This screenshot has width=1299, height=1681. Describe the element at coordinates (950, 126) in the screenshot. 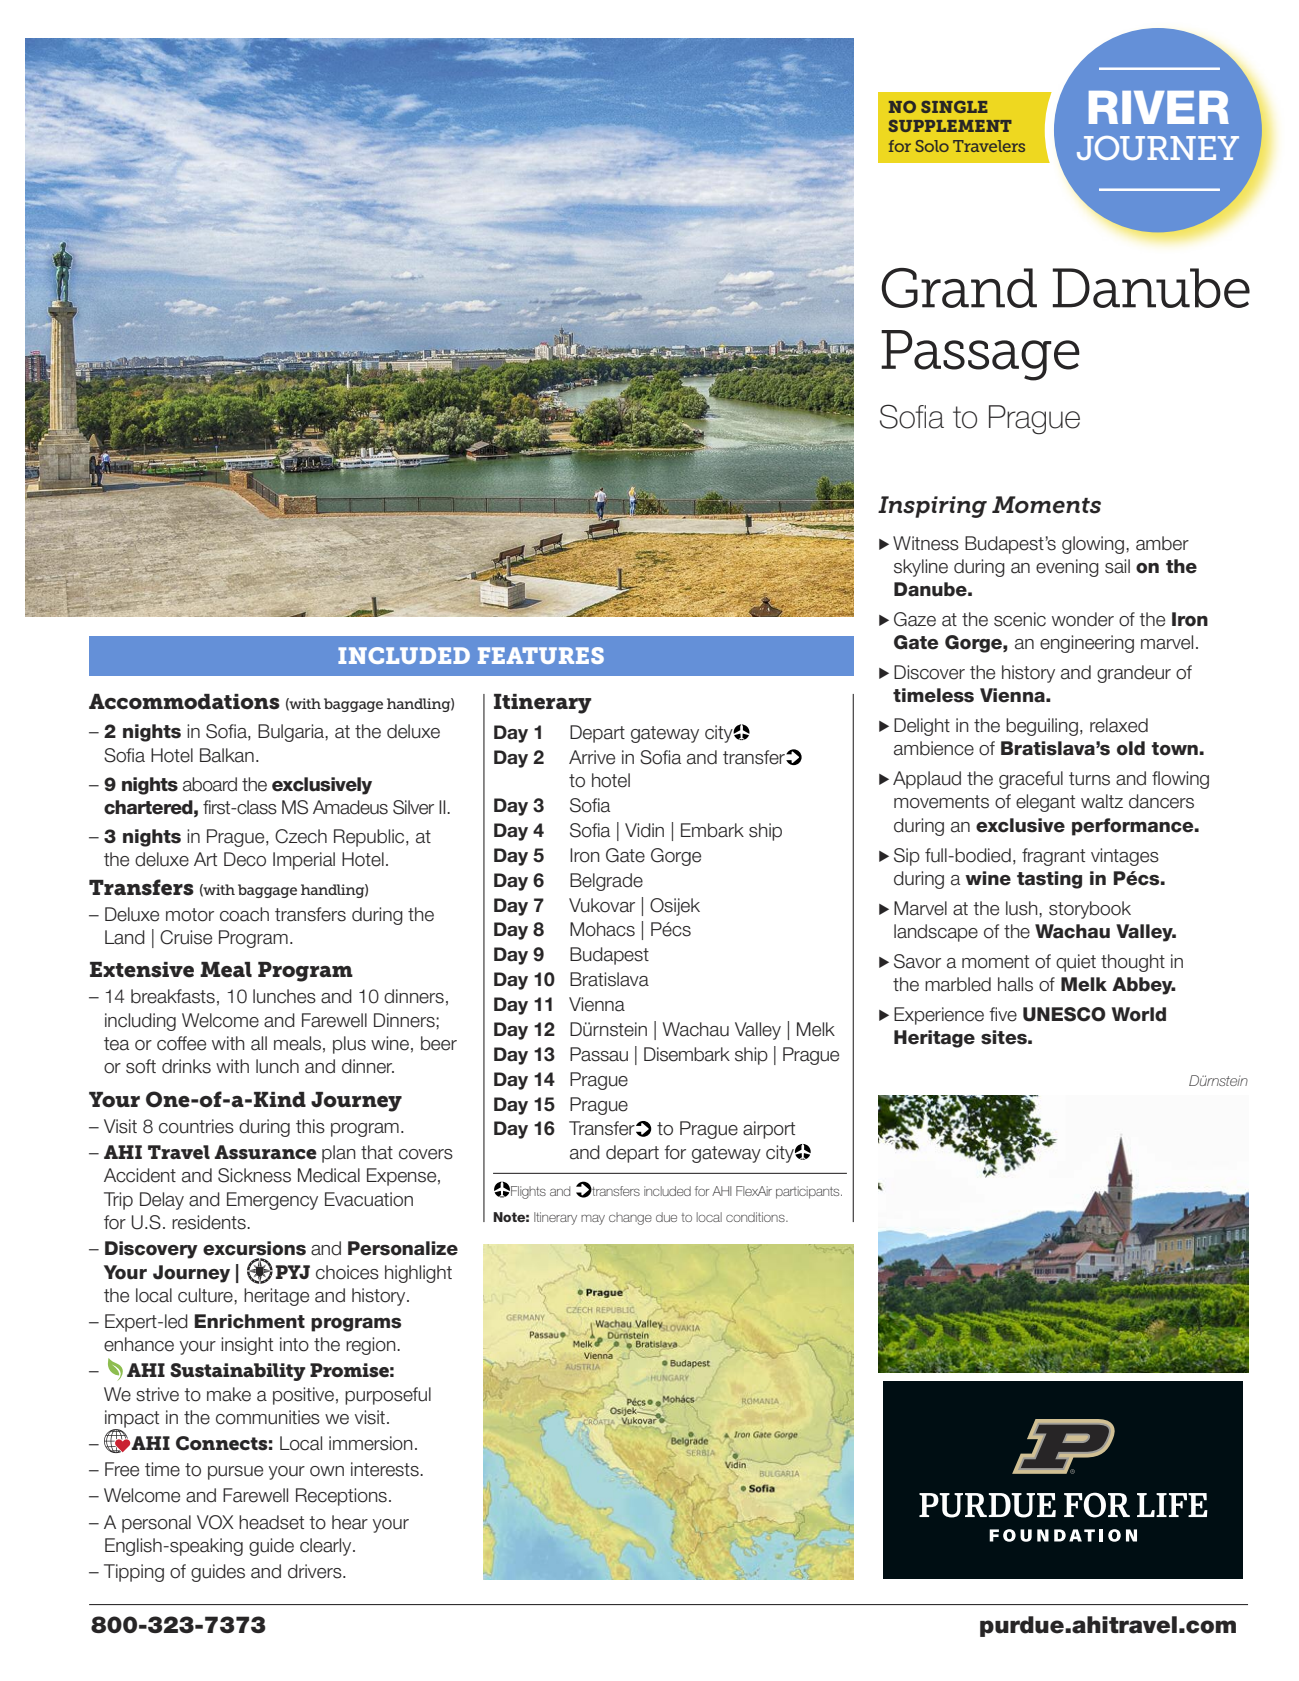

I see `SUPPLEMENT` at that location.
